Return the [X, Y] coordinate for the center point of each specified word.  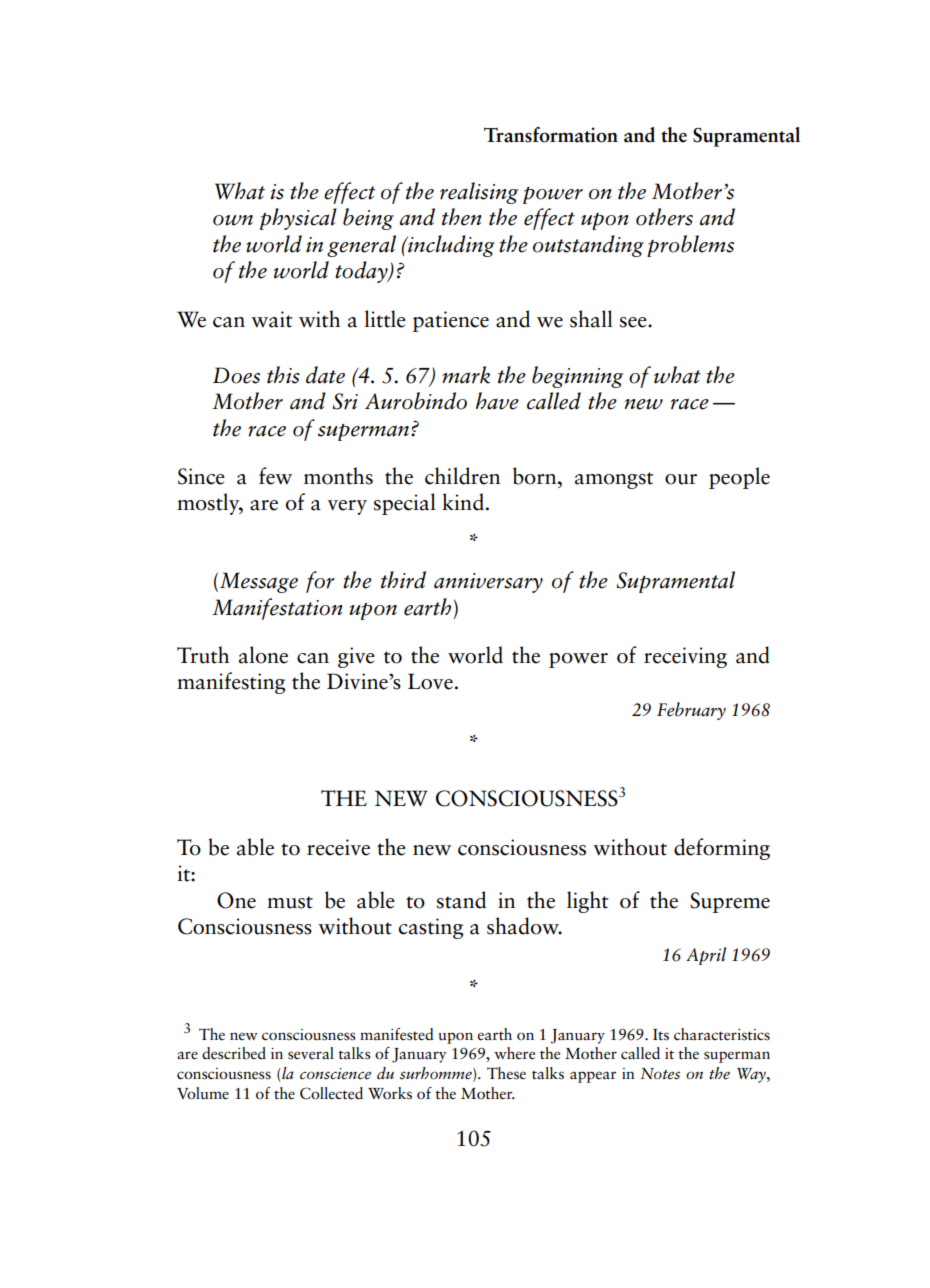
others [664, 217]
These [506, 1073]
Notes [660, 1074]
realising [479, 193]
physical [298, 219]
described [234, 1053]
